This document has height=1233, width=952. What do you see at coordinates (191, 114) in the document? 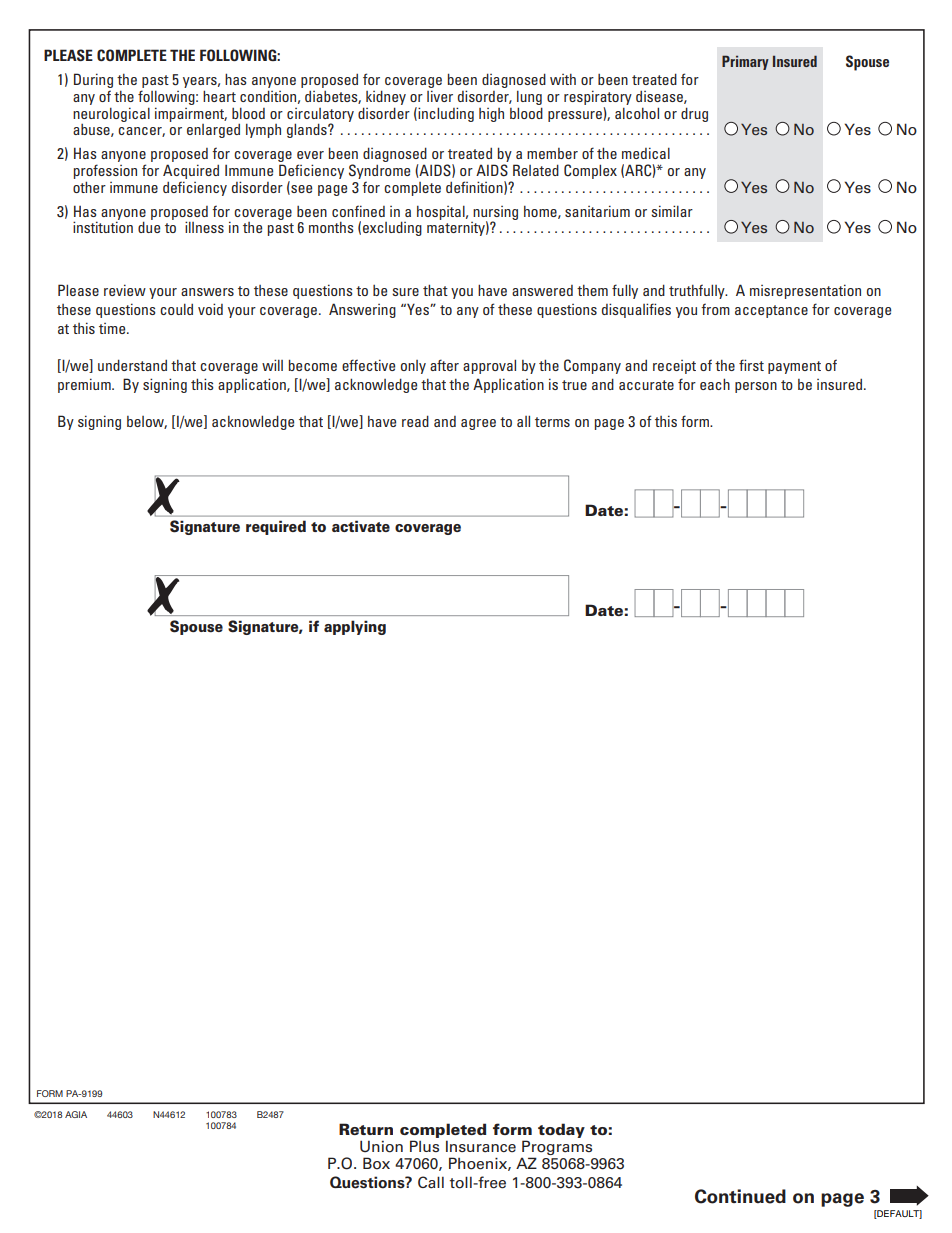
I see `impairment` at bounding box center [191, 114].
